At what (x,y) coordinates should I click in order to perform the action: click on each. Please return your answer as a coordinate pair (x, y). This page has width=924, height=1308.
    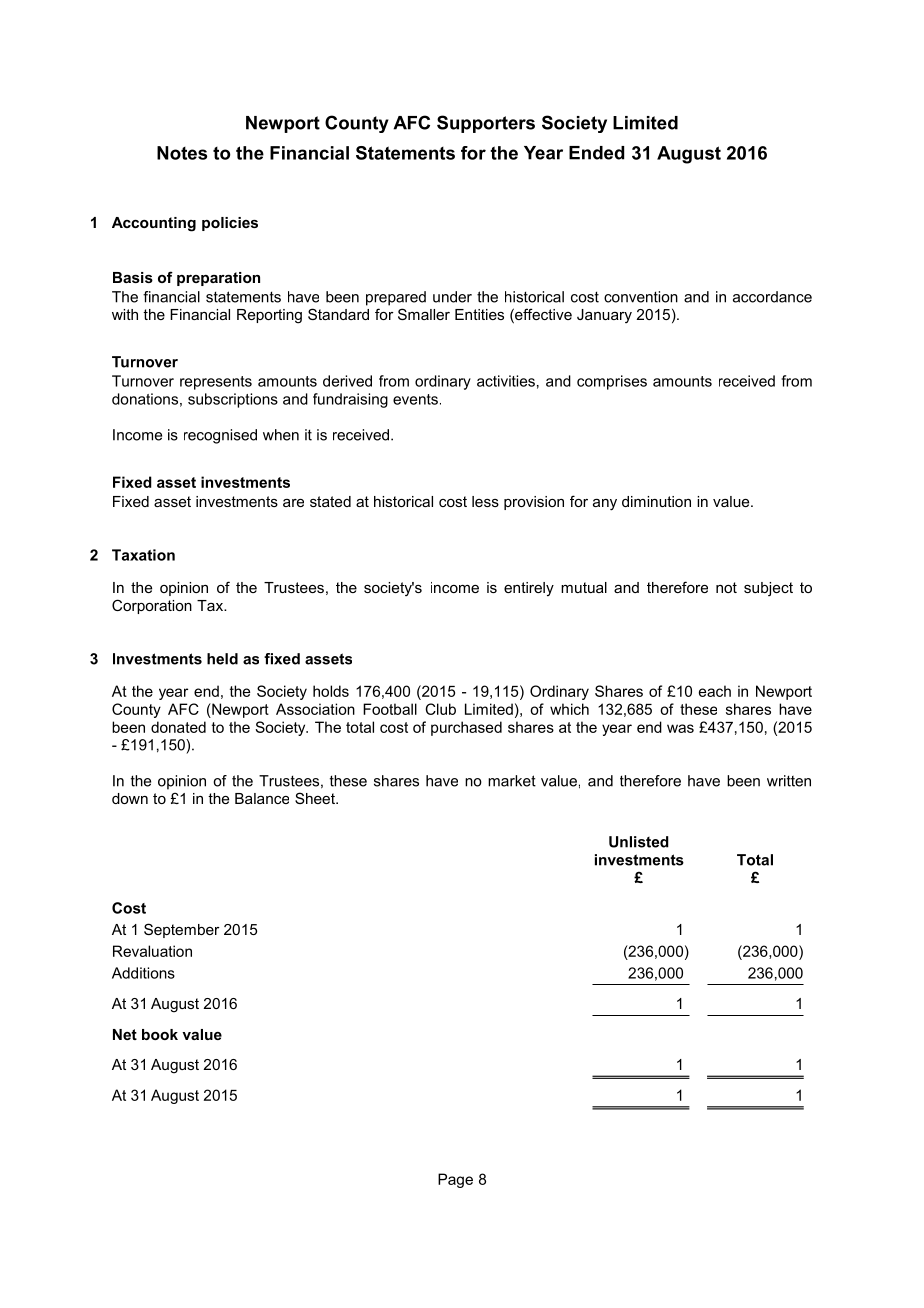
    Looking at the image, I should click on (715, 691).
